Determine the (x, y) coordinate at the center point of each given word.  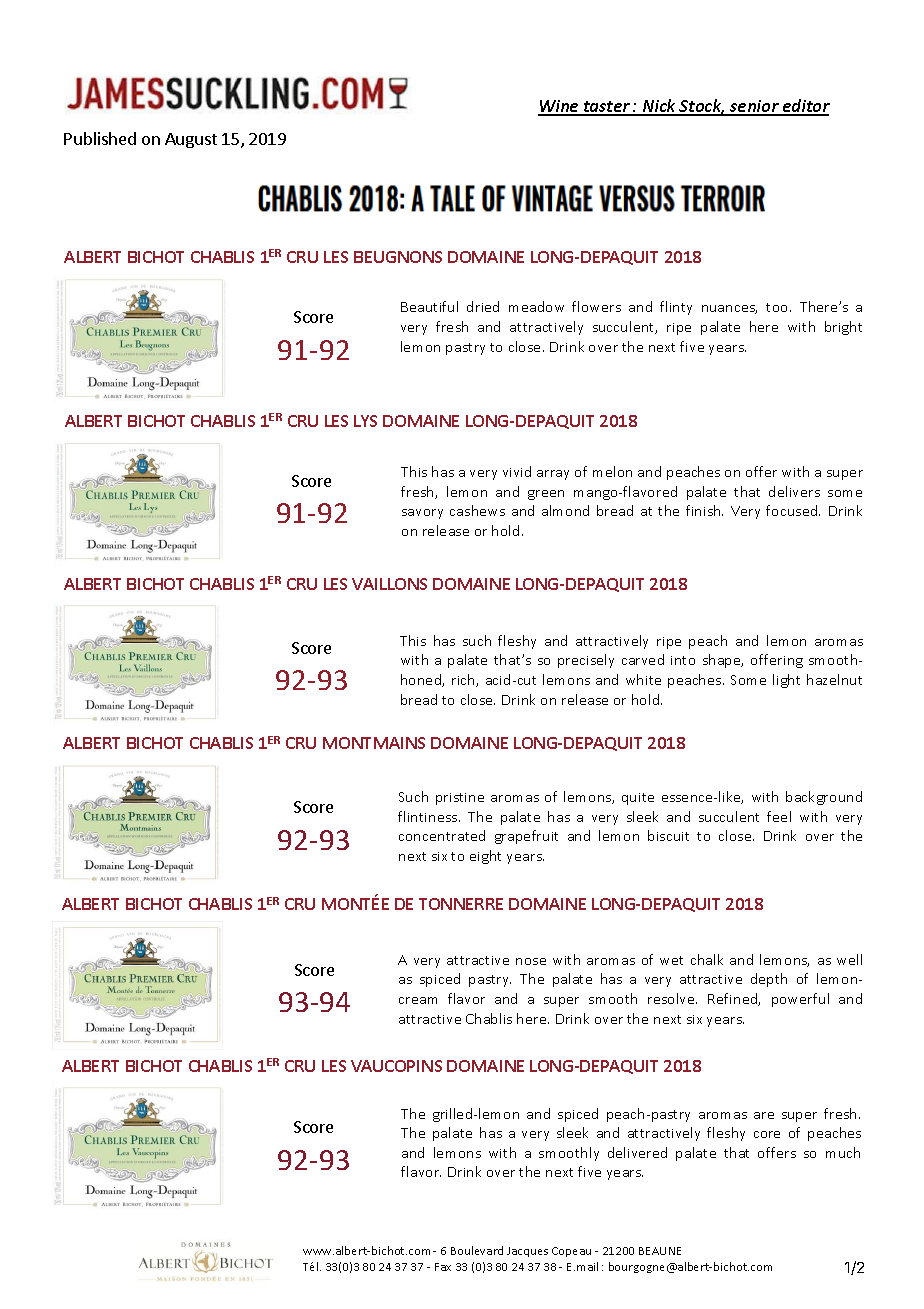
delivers (794, 491)
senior (754, 107)
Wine (559, 107)
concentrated (442, 835)
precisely (586, 661)
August (191, 140)
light (786, 681)
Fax (443, 1267)
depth (769, 980)
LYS (365, 421)
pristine (460, 799)
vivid (517, 471)
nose (531, 961)
